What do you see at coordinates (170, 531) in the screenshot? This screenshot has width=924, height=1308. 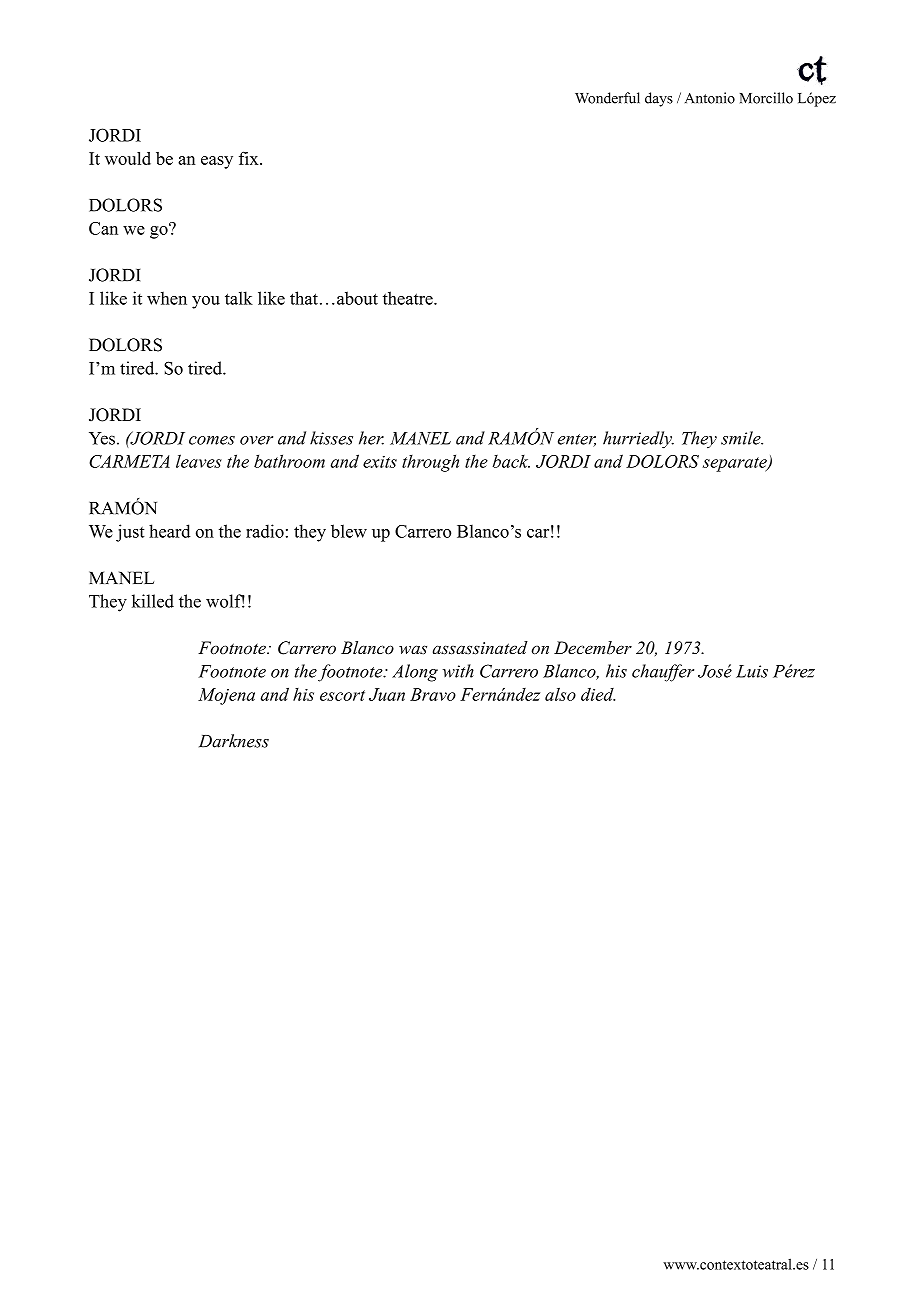 I see `heard` at bounding box center [170, 531].
